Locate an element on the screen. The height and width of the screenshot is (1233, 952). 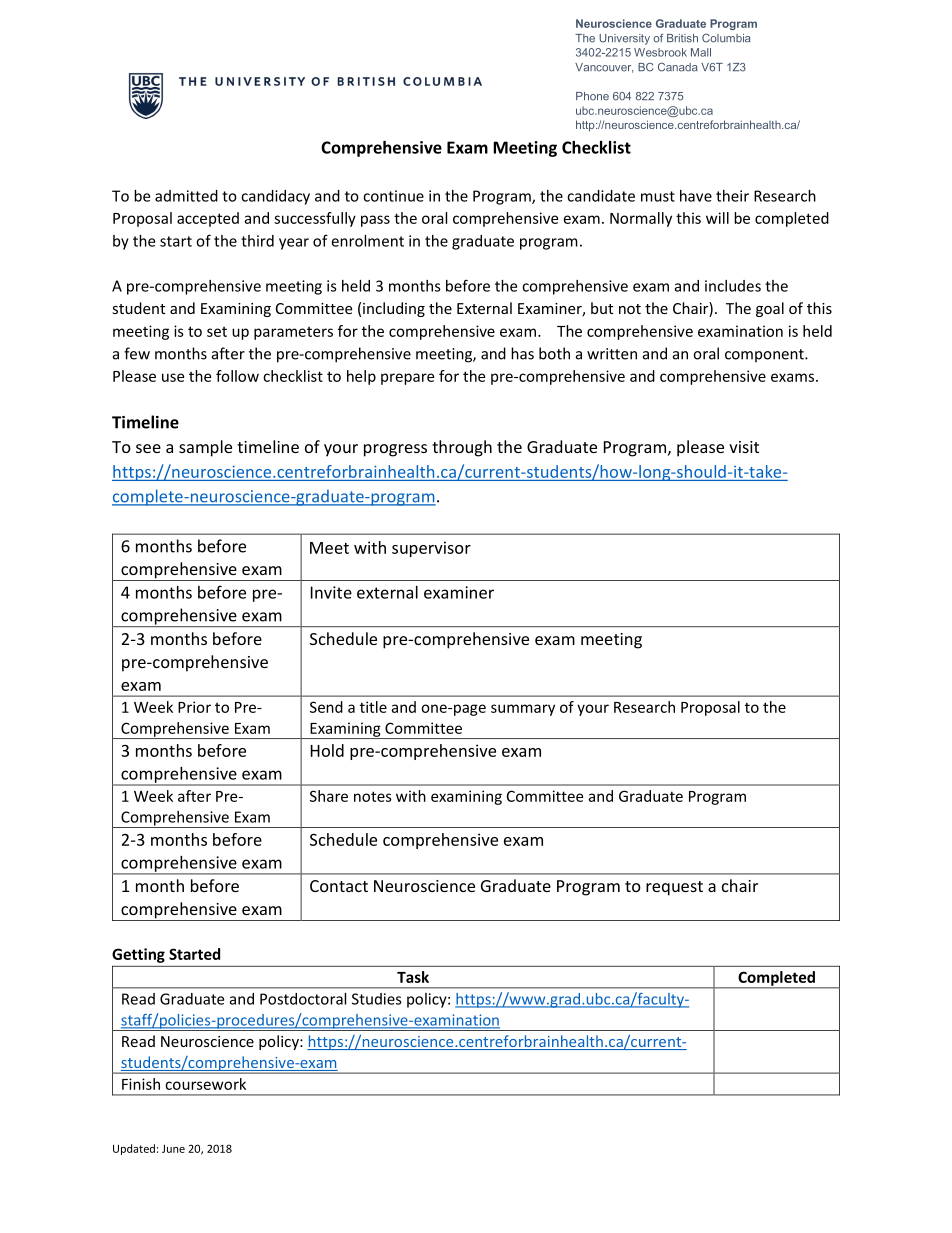
Canada is located at coordinates (678, 67).
